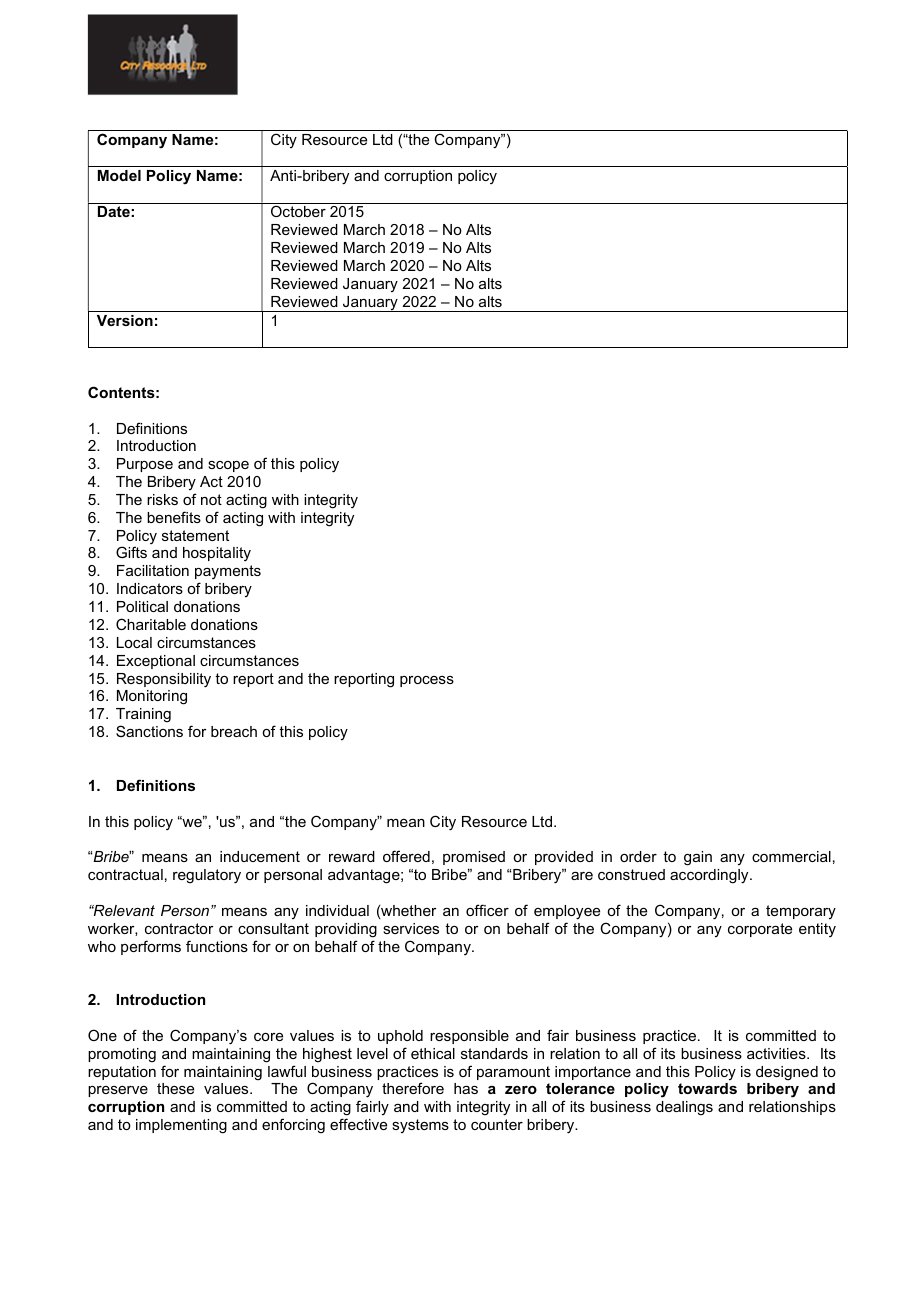 The image size is (924, 1308). I want to click on not, so click(211, 499).
